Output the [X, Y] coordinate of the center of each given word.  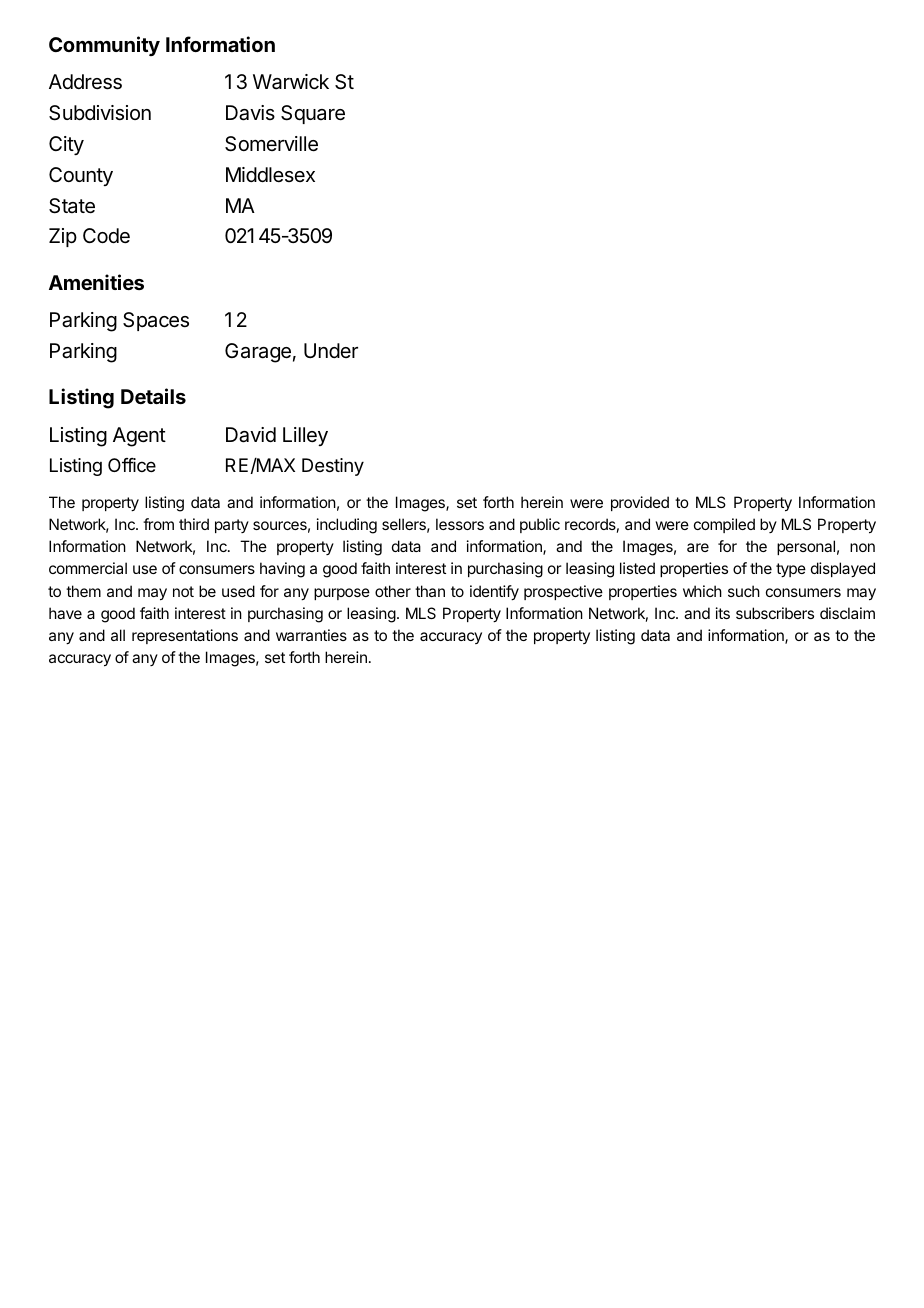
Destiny [333, 467]
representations [185, 636]
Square [313, 114]
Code [106, 235]
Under [331, 350]
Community [104, 46]
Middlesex [270, 174]
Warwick [291, 82]
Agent [139, 437]
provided [640, 503]
